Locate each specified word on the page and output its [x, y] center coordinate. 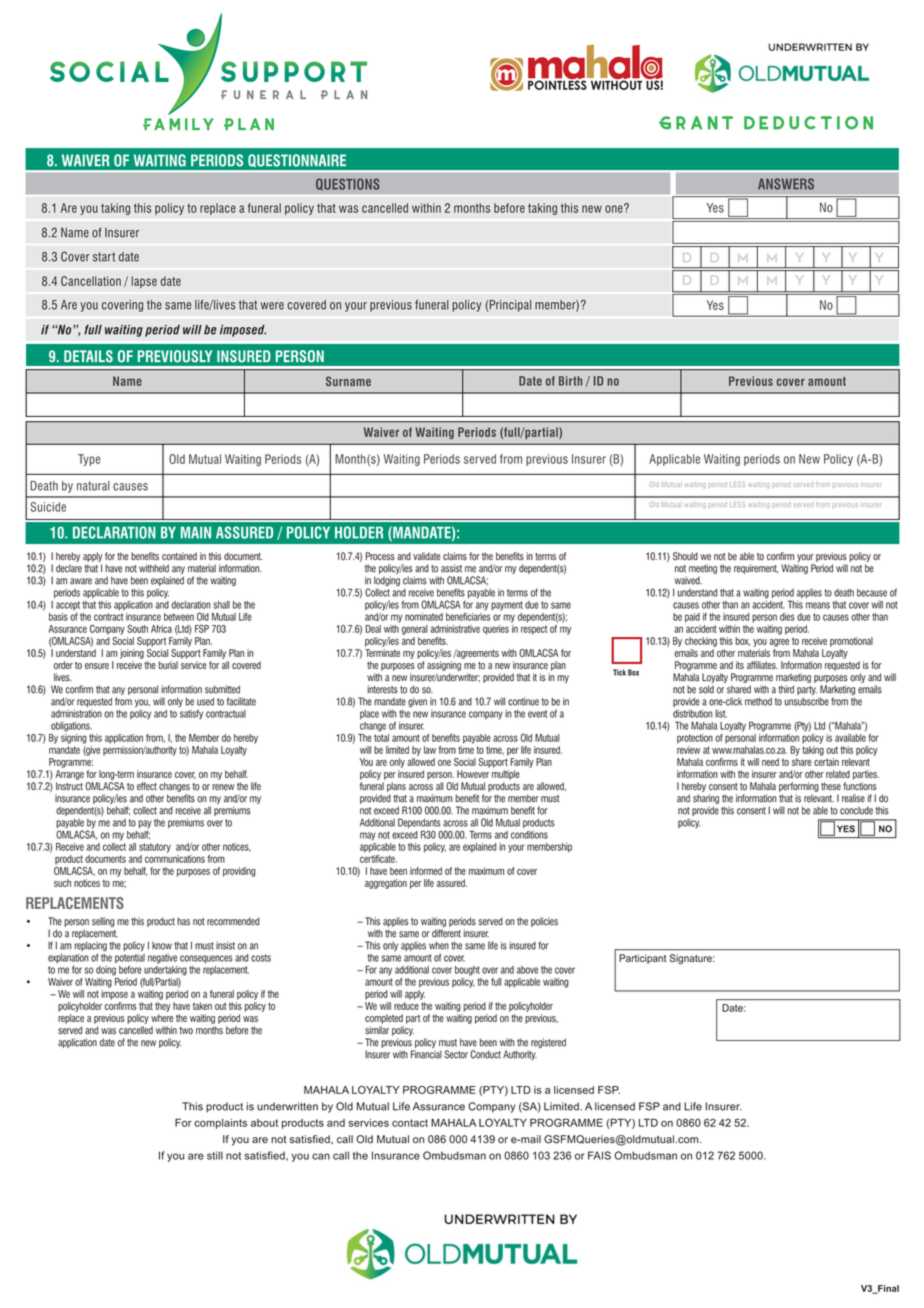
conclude [856, 811]
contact [410, 1123]
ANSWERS [786, 184]
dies [787, 617]
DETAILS [88, 356]
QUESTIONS [348, 184]
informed [426, 871]
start [104, 257]
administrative [455, 629]
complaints [220, 1124]
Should [685, 556]
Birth [570, 381]
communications [175, 857]
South [137, 629]
